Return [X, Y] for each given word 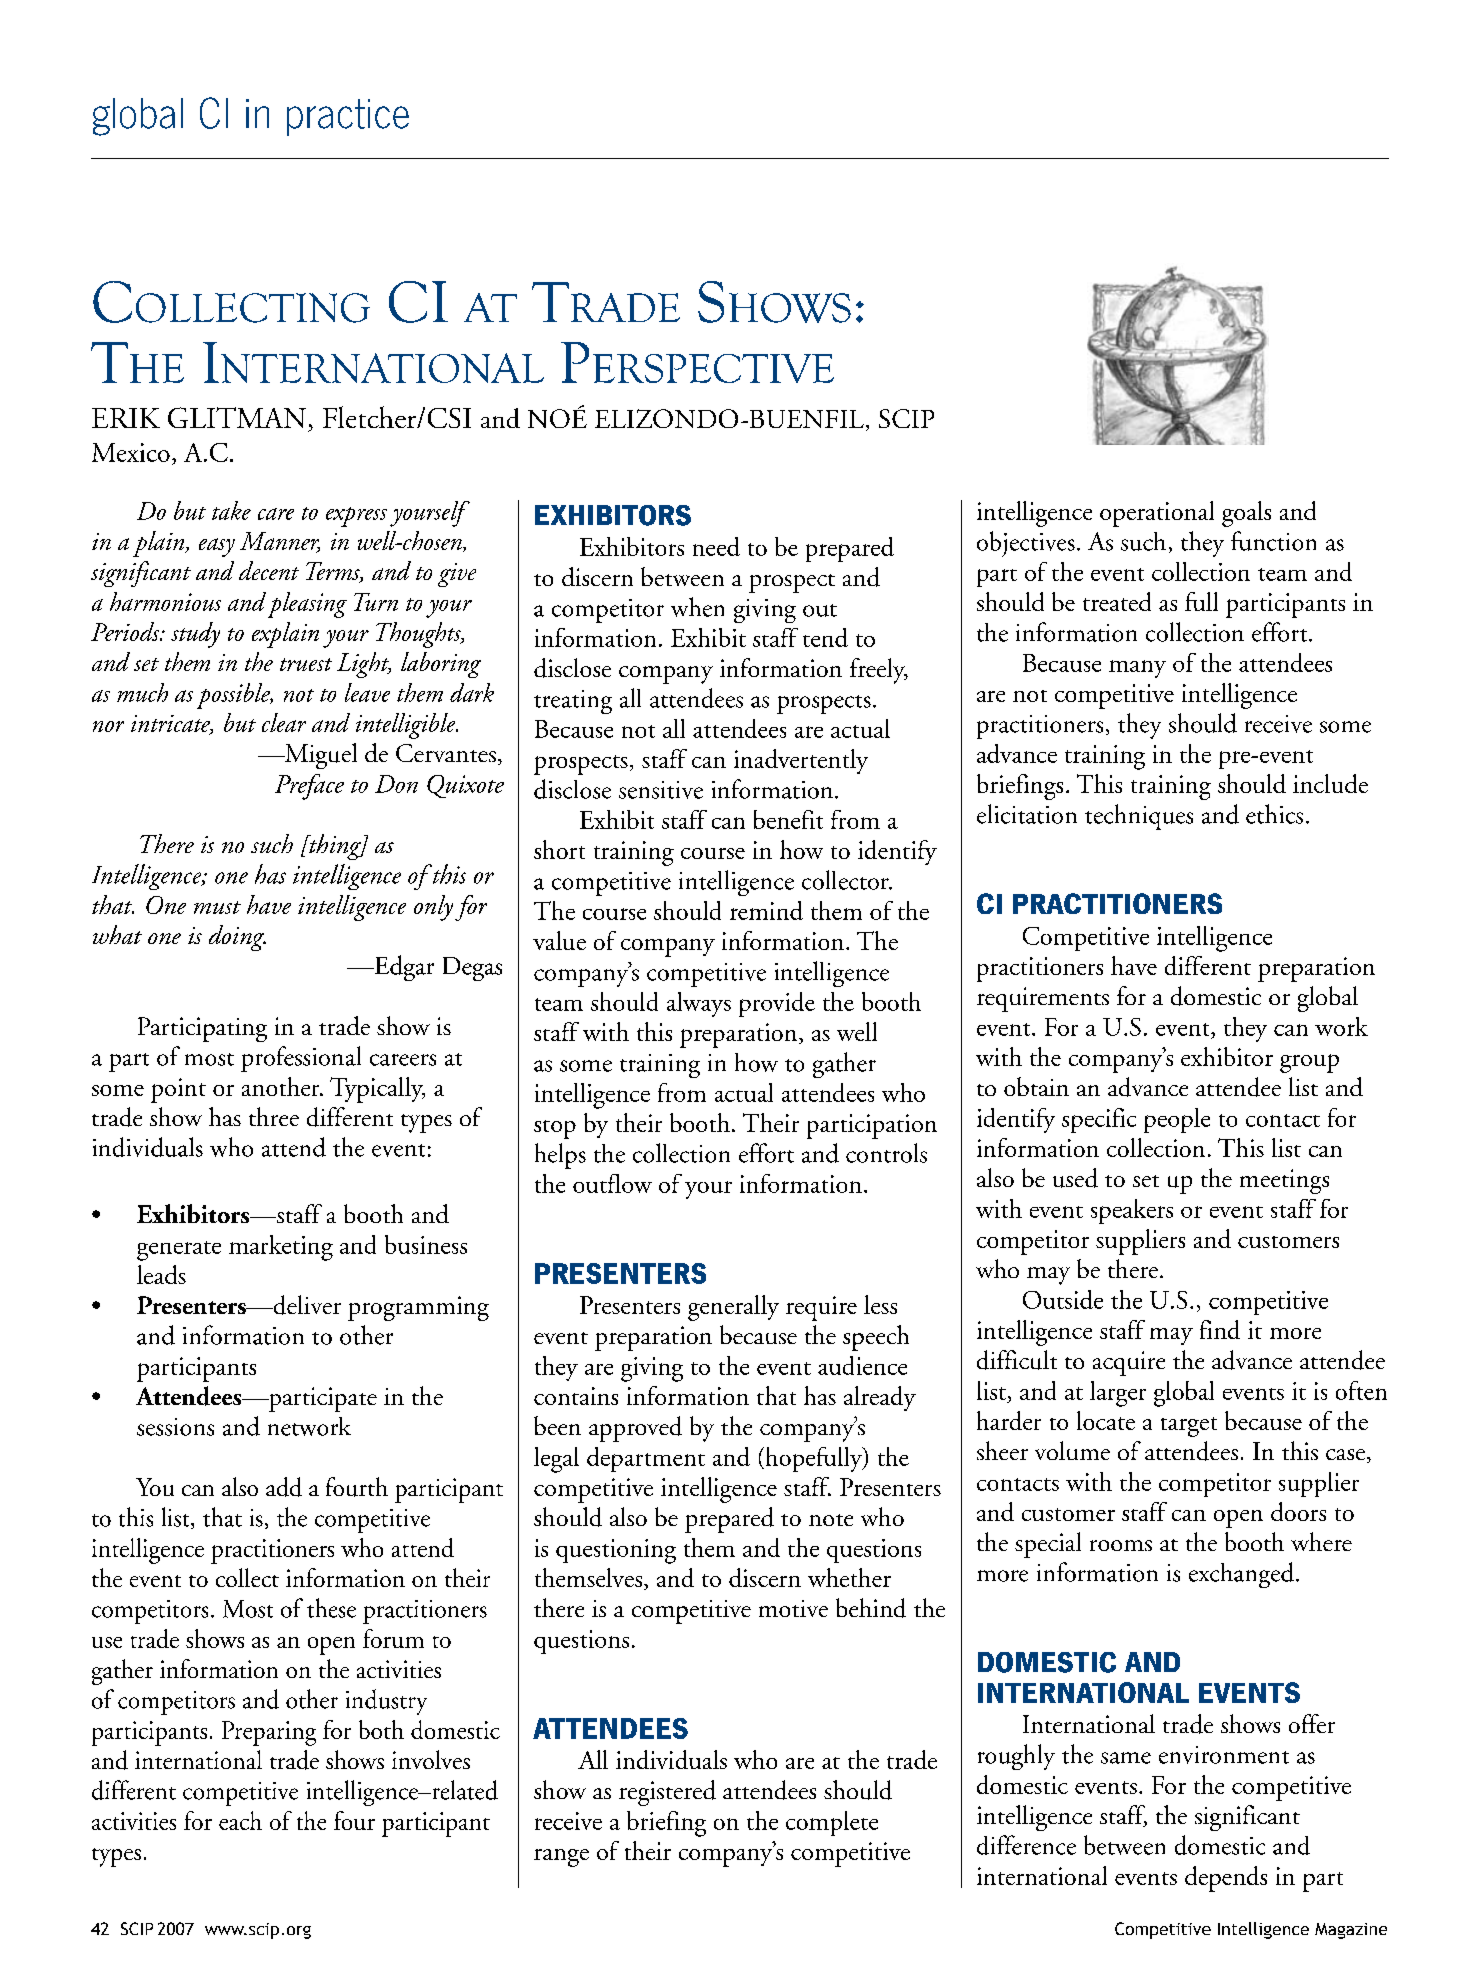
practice [348, 117]
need [716, 546]
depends [1226, 1879]
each [240, 1820]
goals [1246, 514]
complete [832, 1823]
